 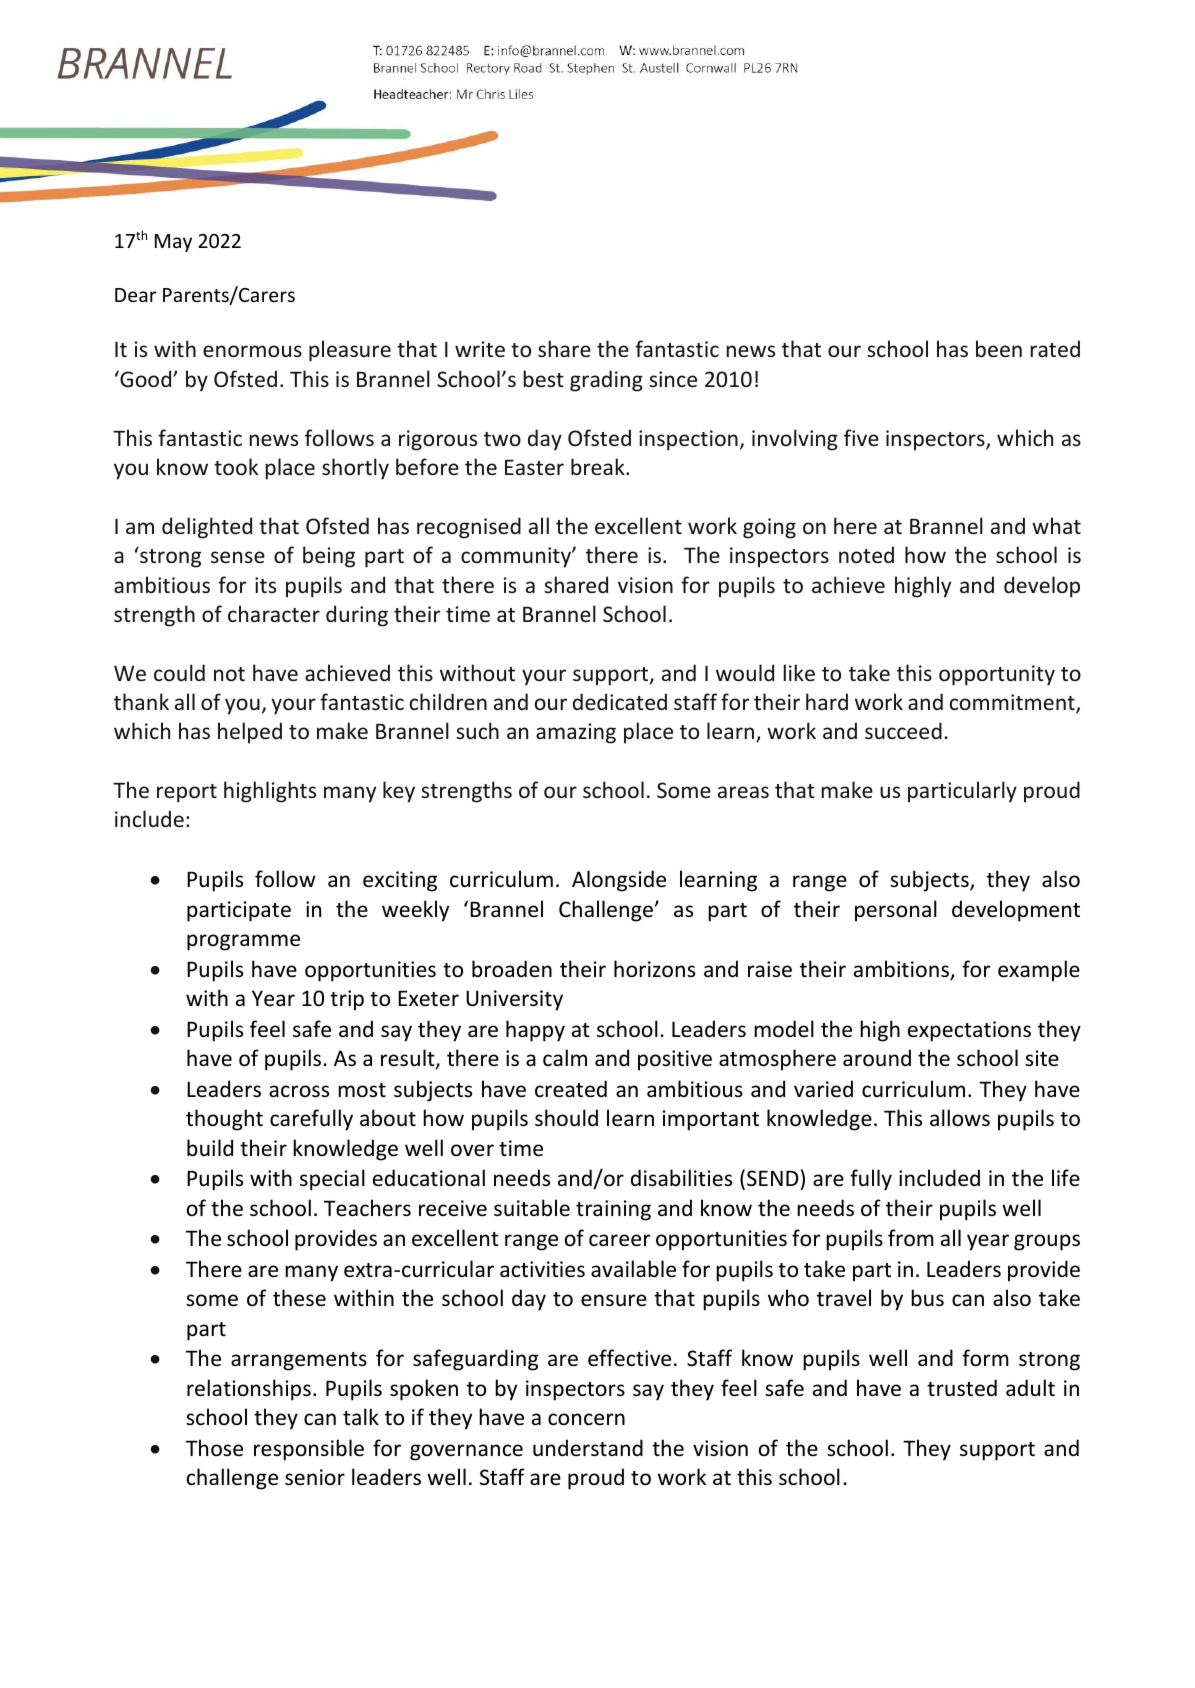 I want to click on Those, so click(x=214, y=1448).
